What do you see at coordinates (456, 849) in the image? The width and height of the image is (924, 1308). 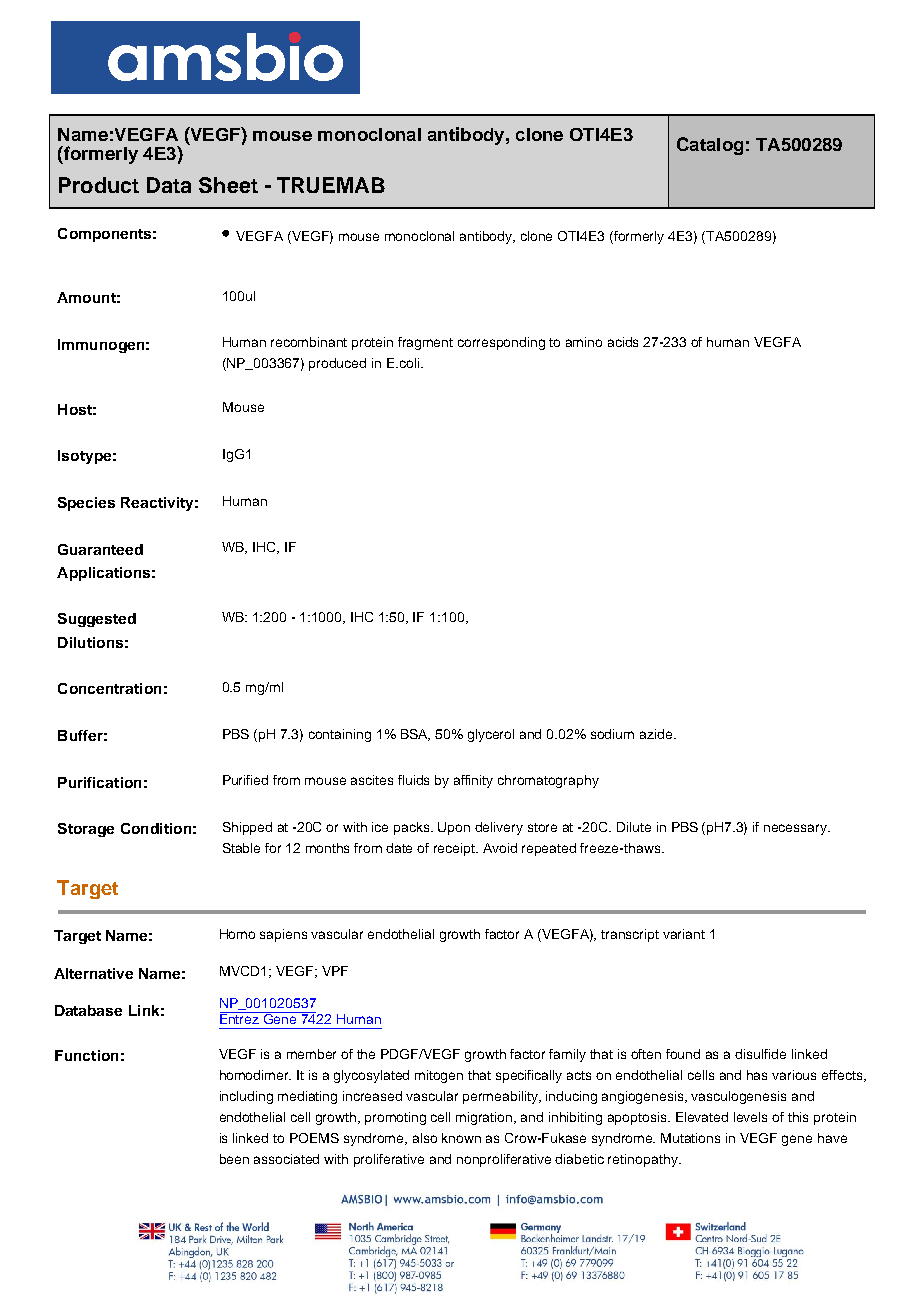 I see `receipt` at bounding box center [456, 849].
